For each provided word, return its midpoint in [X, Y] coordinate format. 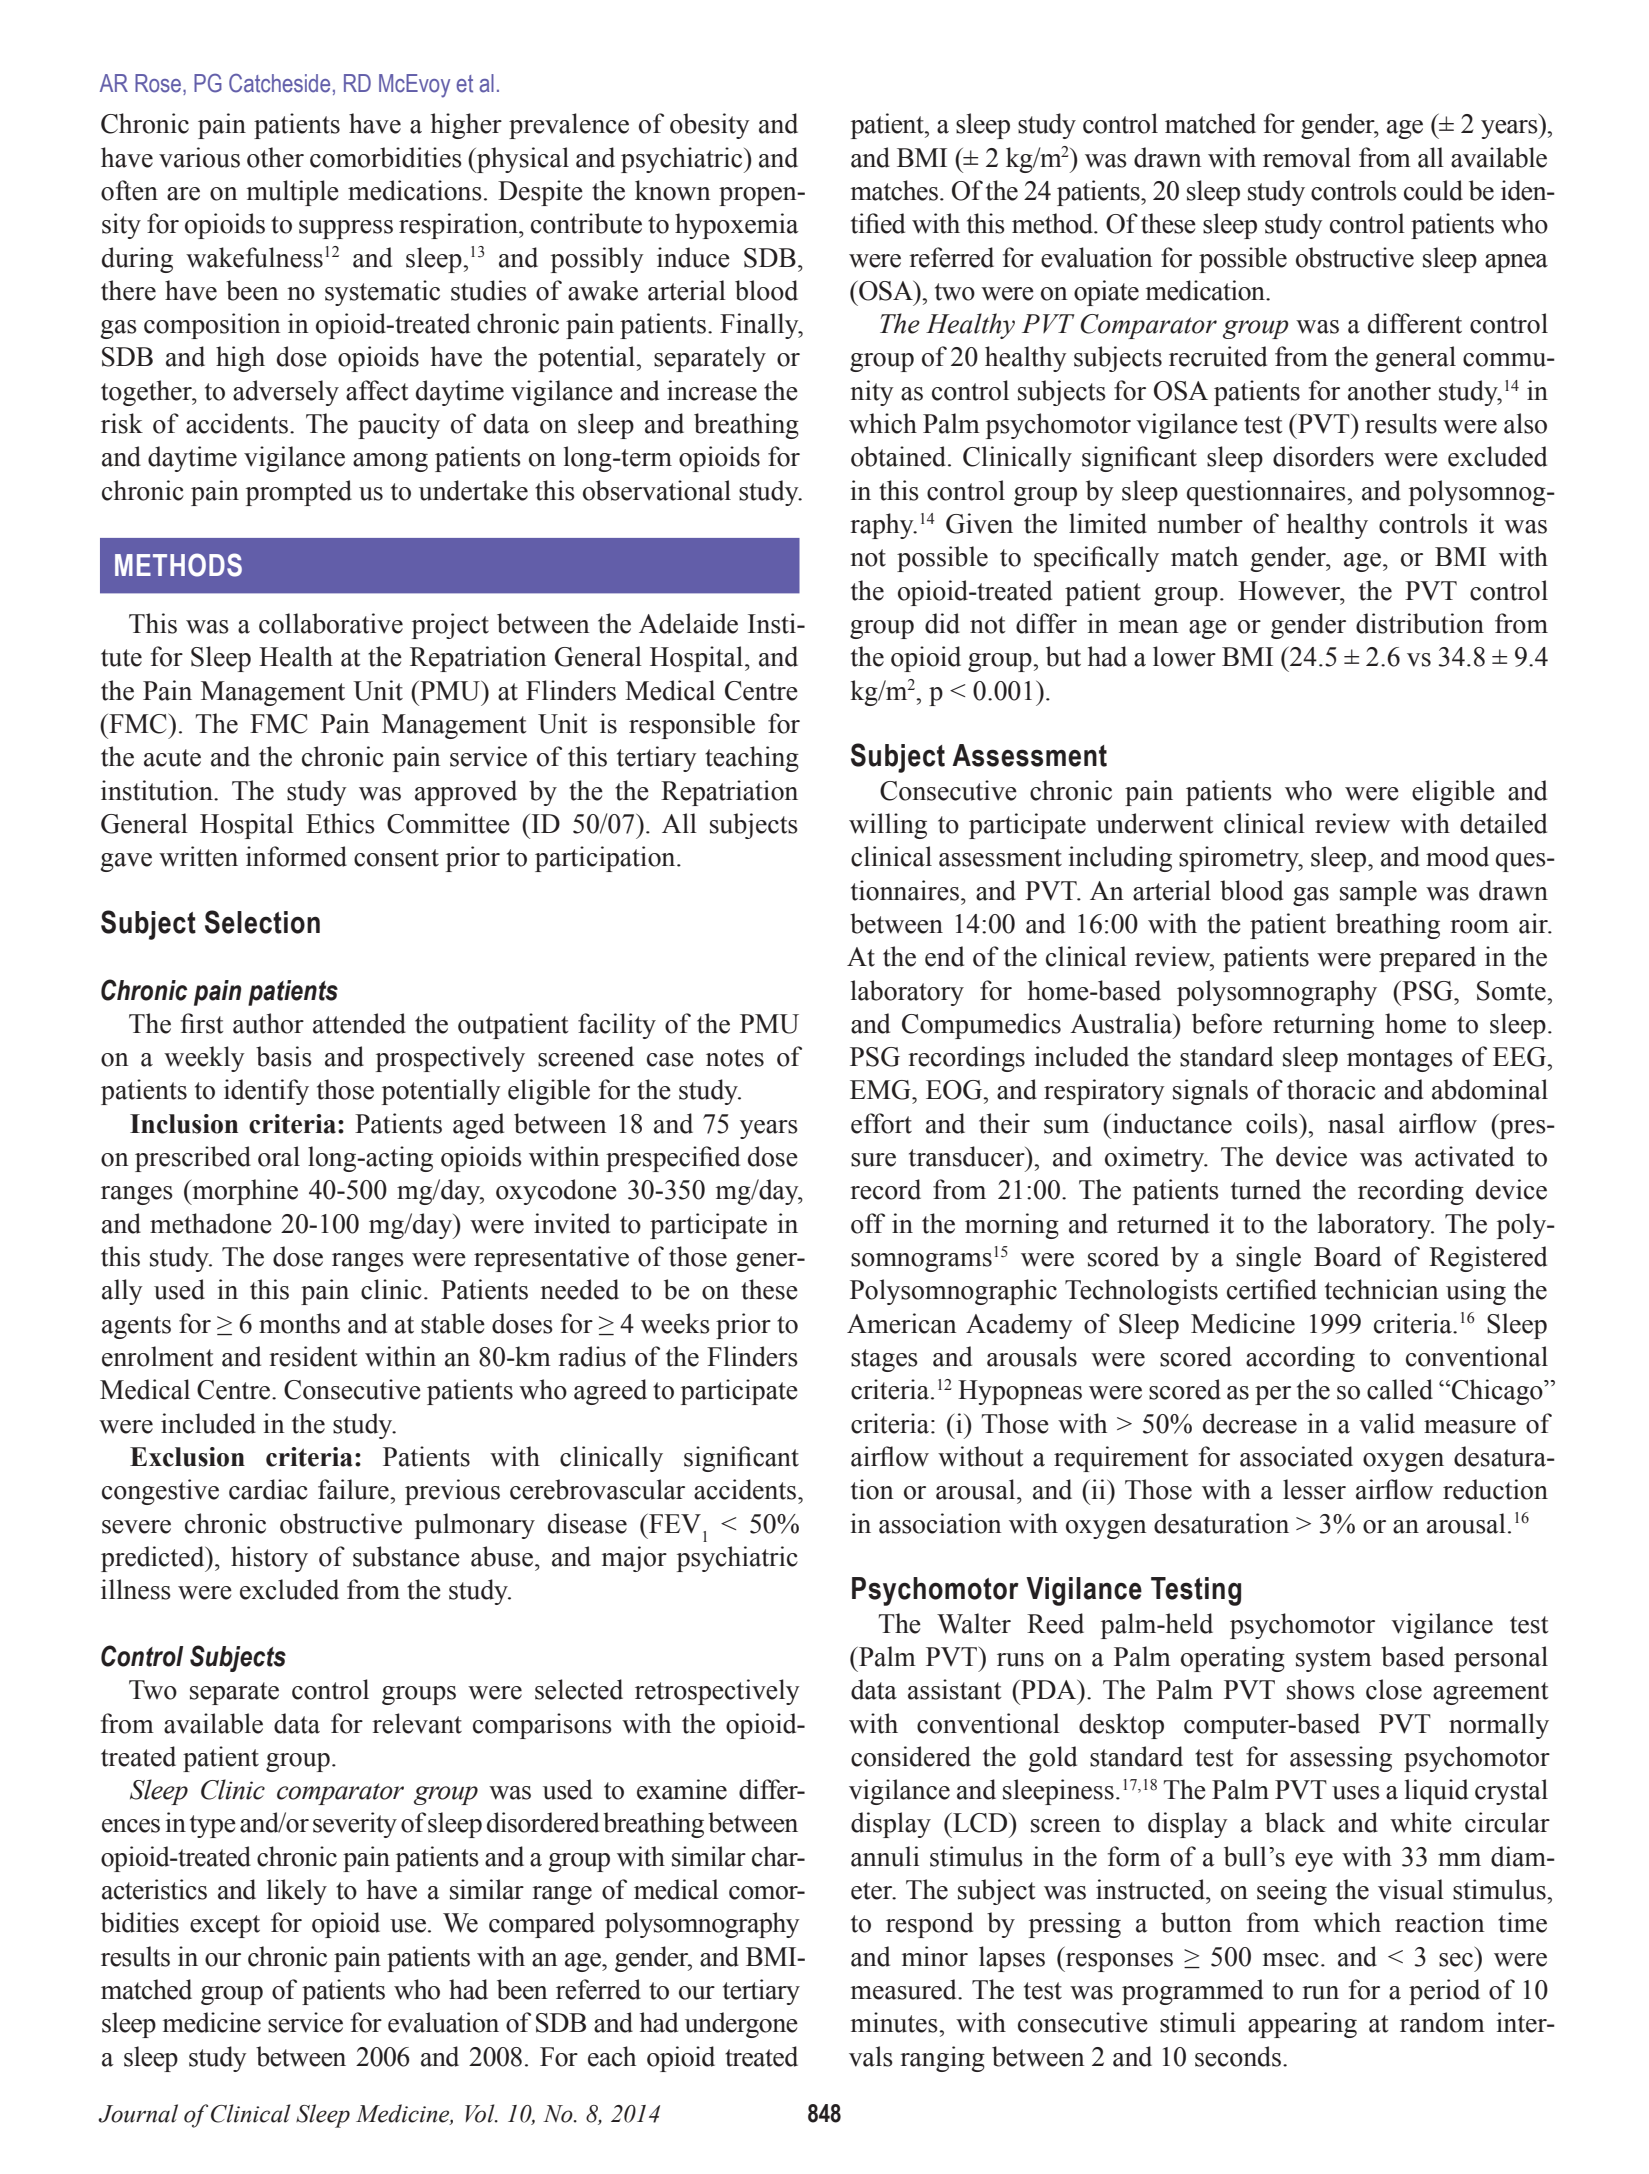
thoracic [1331, 1089]
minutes [895, 2022]
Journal [138, 2113]
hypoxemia [737, 226]
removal [1307, 157]
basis [284, 1056]
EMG [881, 1090]
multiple [293, 193]
